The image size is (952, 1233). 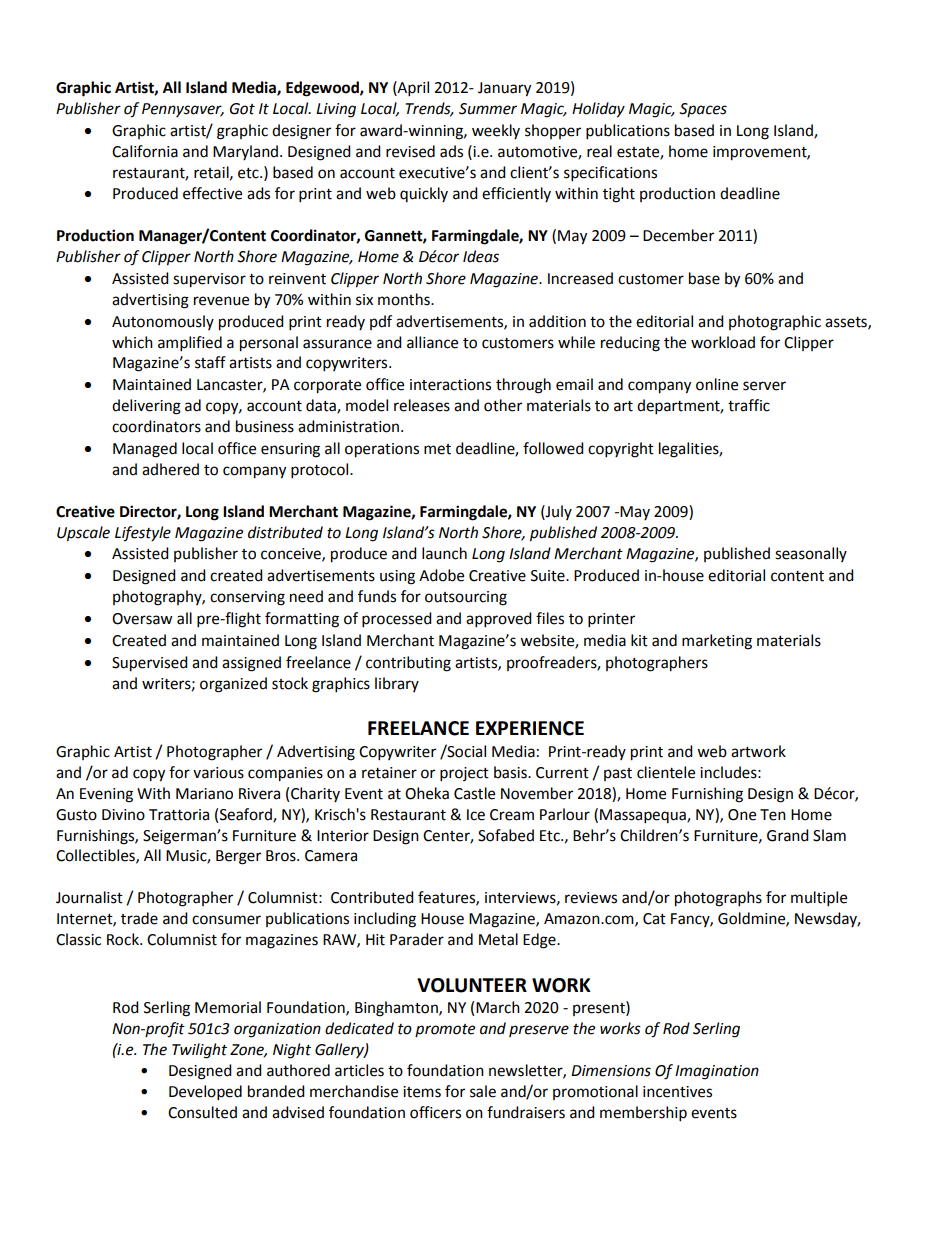 What do you see at coordinates (749, 405) in the screenshot?
I see `traffic` at bounding box center [749, 405].
